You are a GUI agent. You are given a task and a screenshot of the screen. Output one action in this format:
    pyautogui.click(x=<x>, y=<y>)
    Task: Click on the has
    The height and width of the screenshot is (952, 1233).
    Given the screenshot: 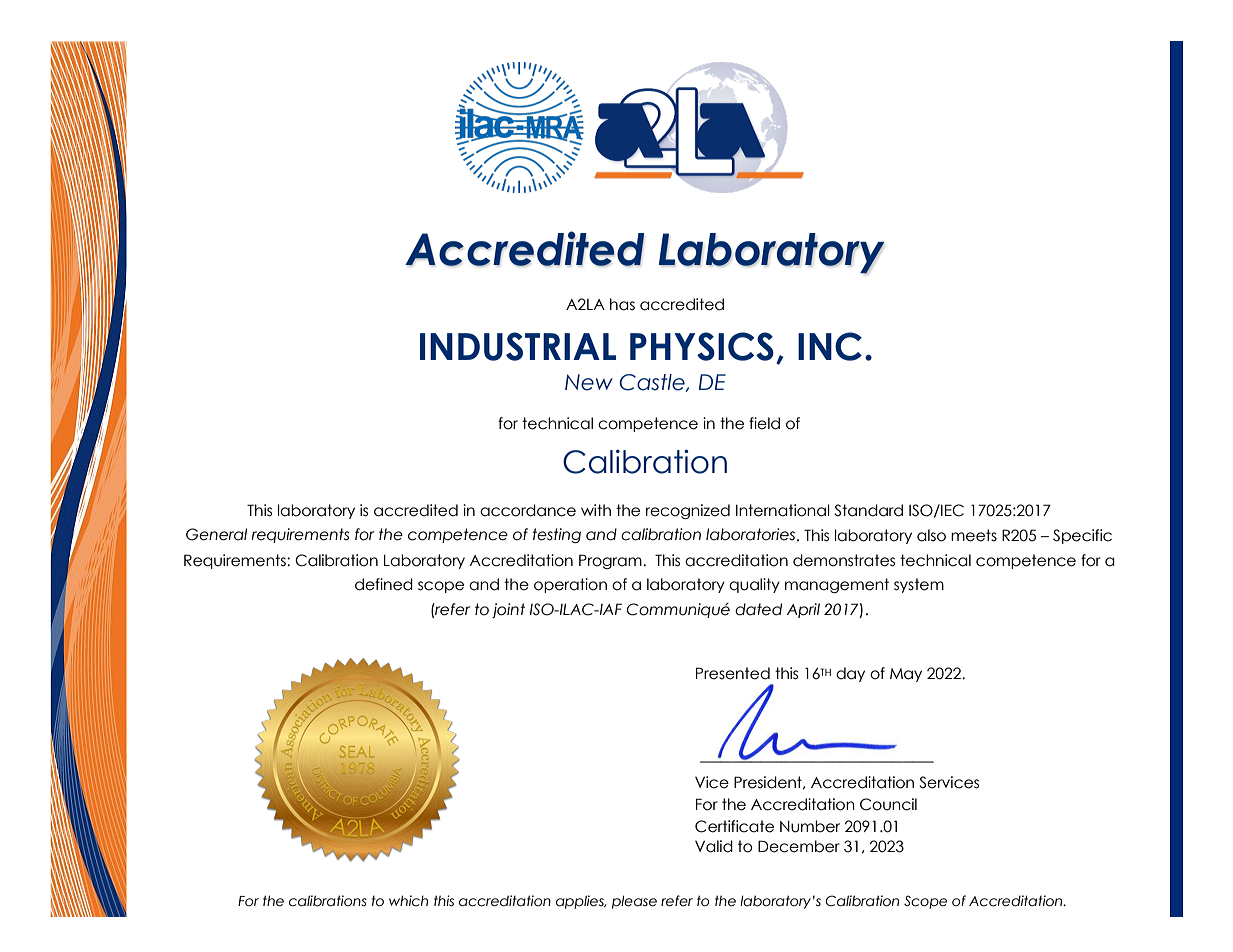 What is the action you would take?
    pyautogui.click(x=622, y=304)
